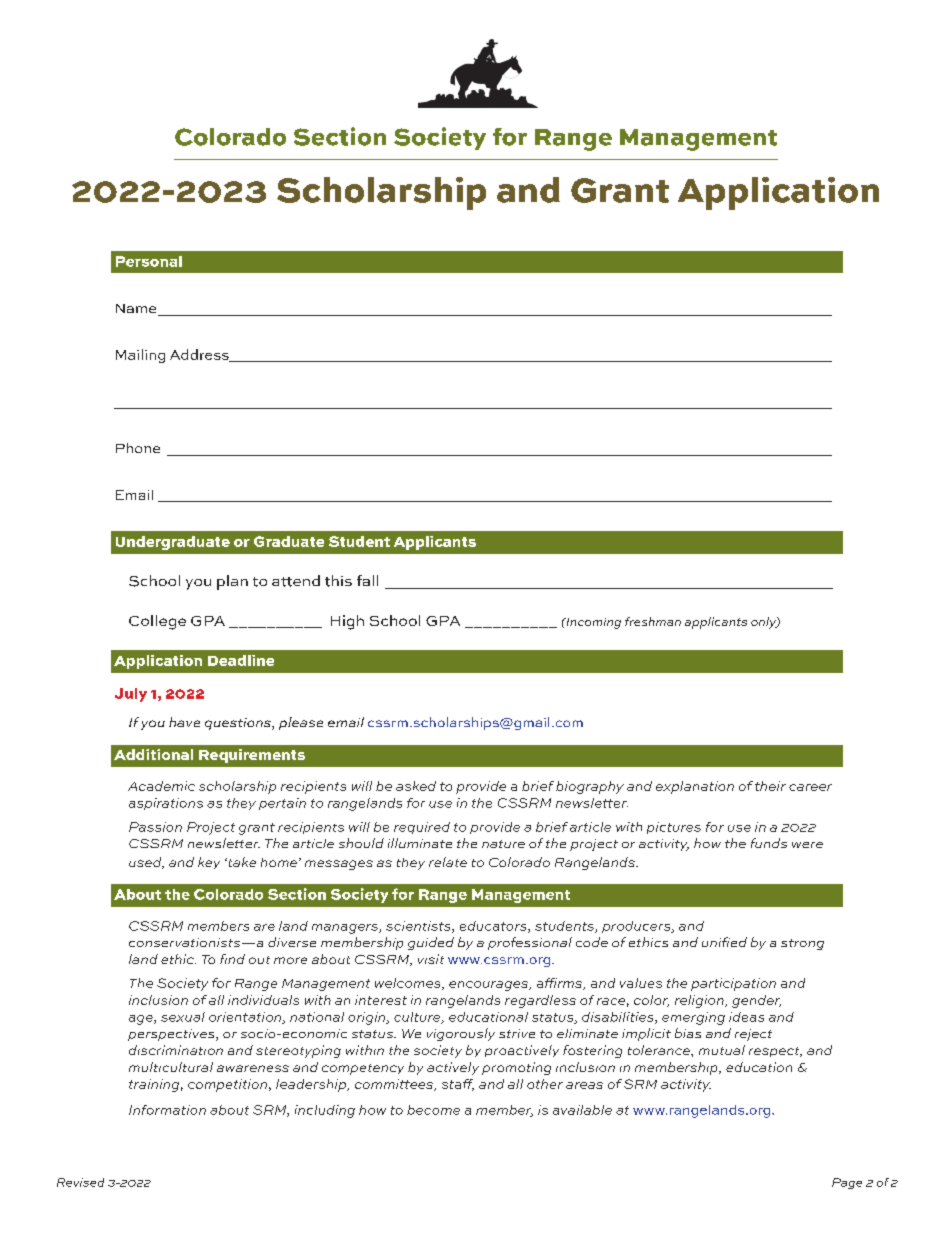  Describe the element at coordinates (167, 1110) in the screenshot. I see `Information` at that location.
